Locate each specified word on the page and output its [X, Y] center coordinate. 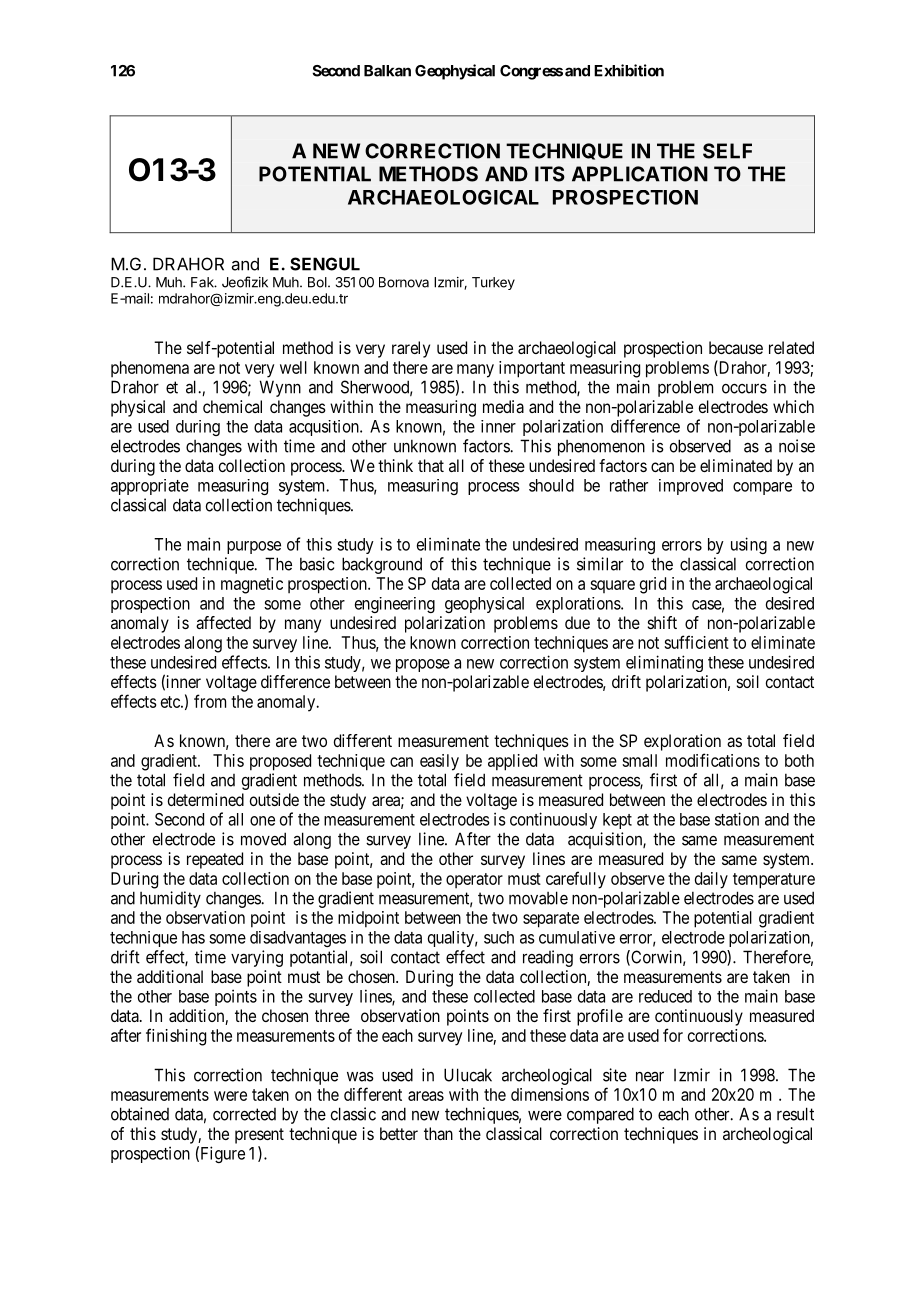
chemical [232, 406]
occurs [744, 388]
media [503, 406]
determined [206, 799]
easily [439, 762]
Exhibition [629, 70]
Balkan [387, 71]
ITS [550, 174]
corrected [244, 1114]
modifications [713, 760]
